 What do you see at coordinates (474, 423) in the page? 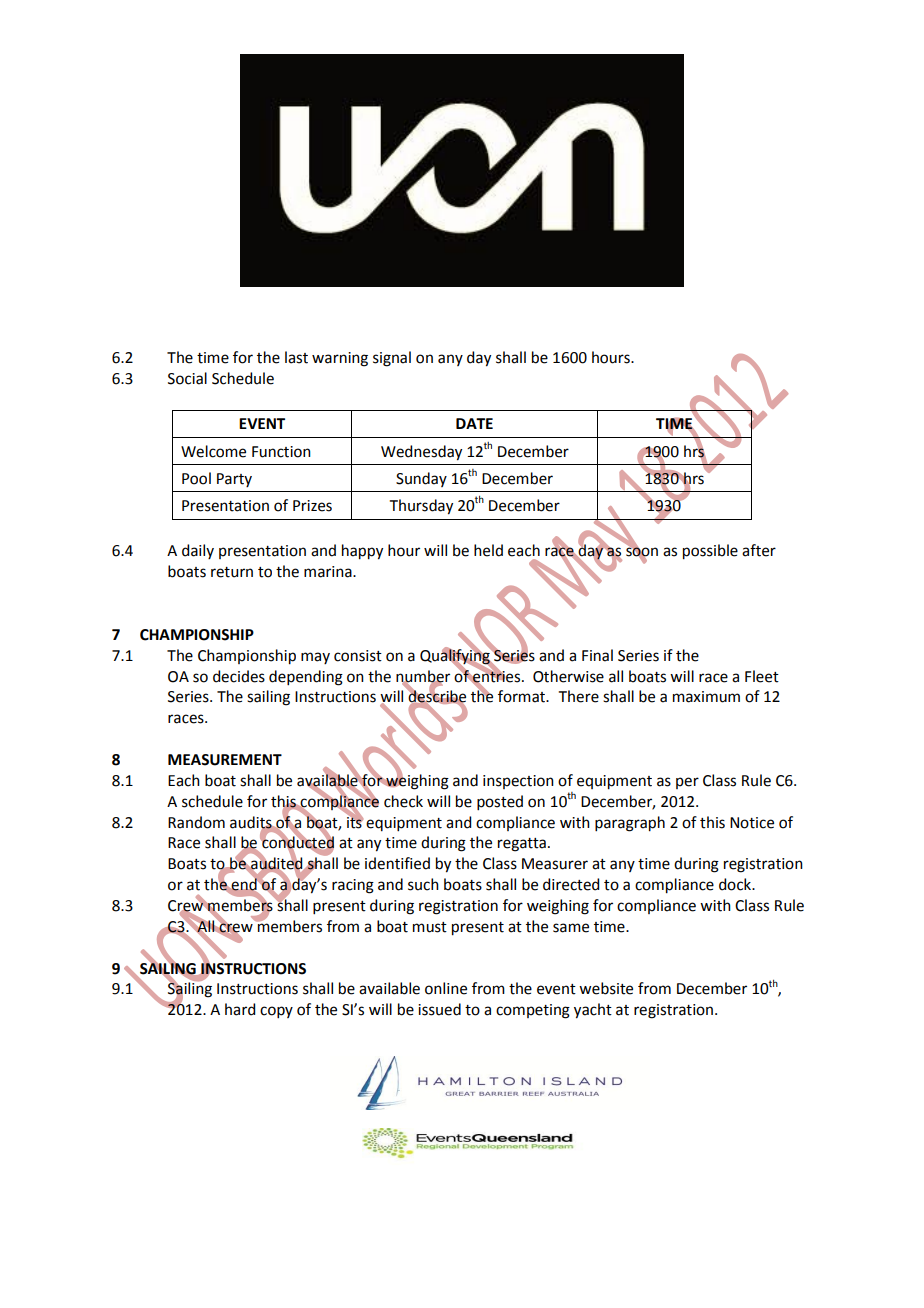
I see `DATE` at bounding box center [474, 423].
